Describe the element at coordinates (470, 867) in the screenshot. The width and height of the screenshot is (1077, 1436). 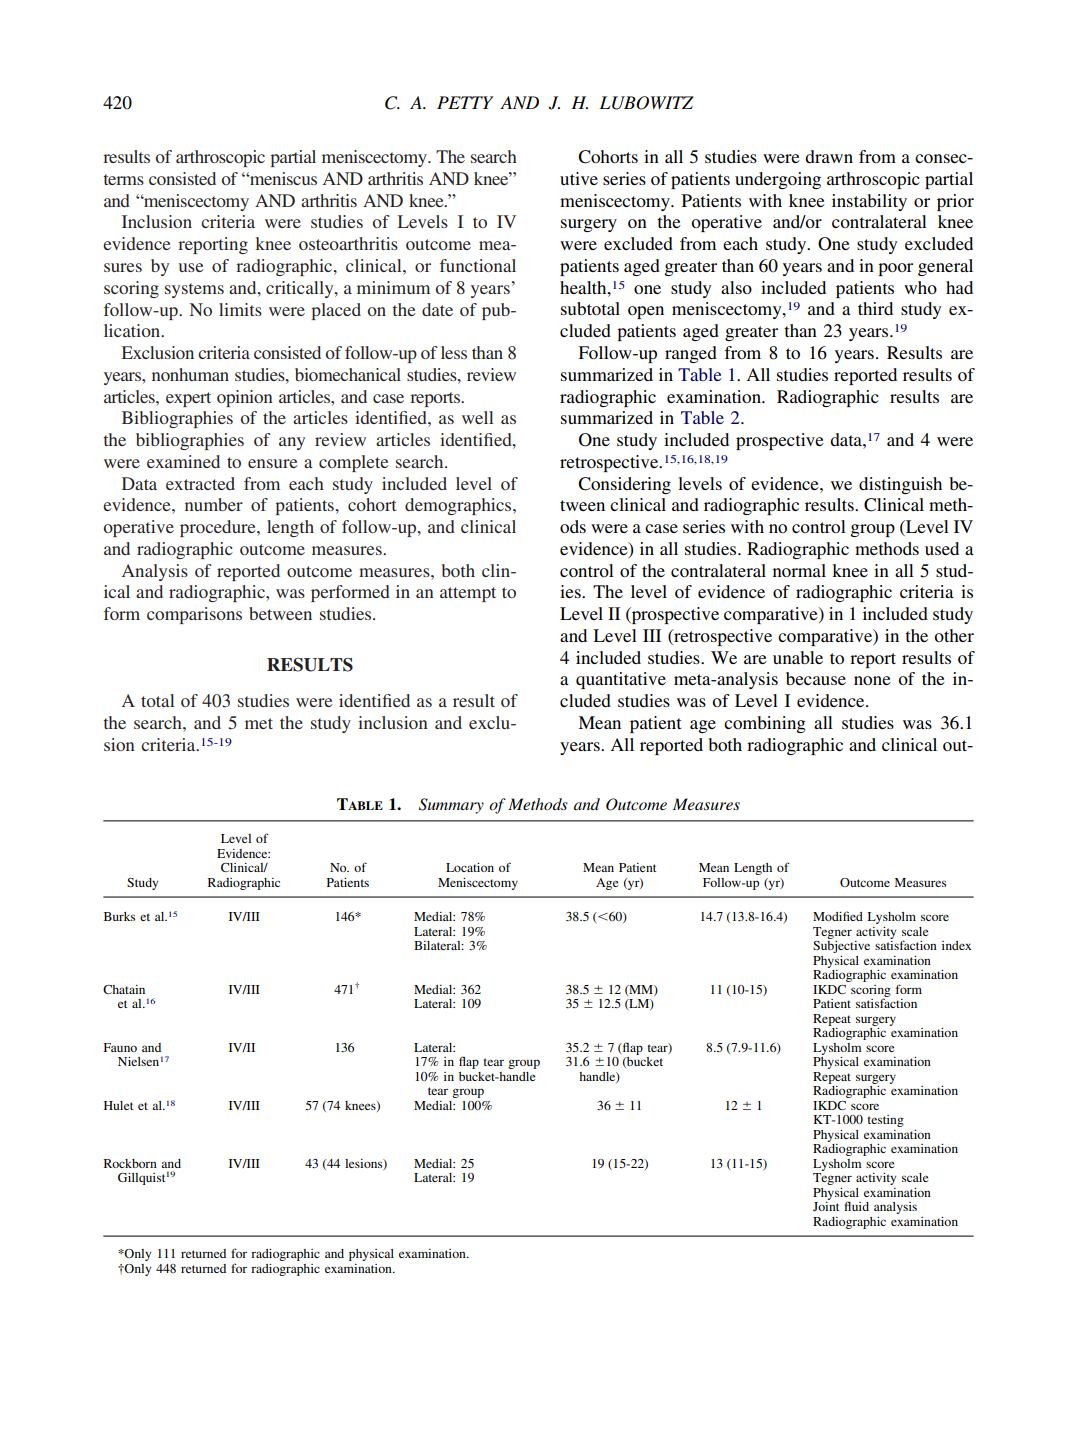
I see `Location` at that location.
